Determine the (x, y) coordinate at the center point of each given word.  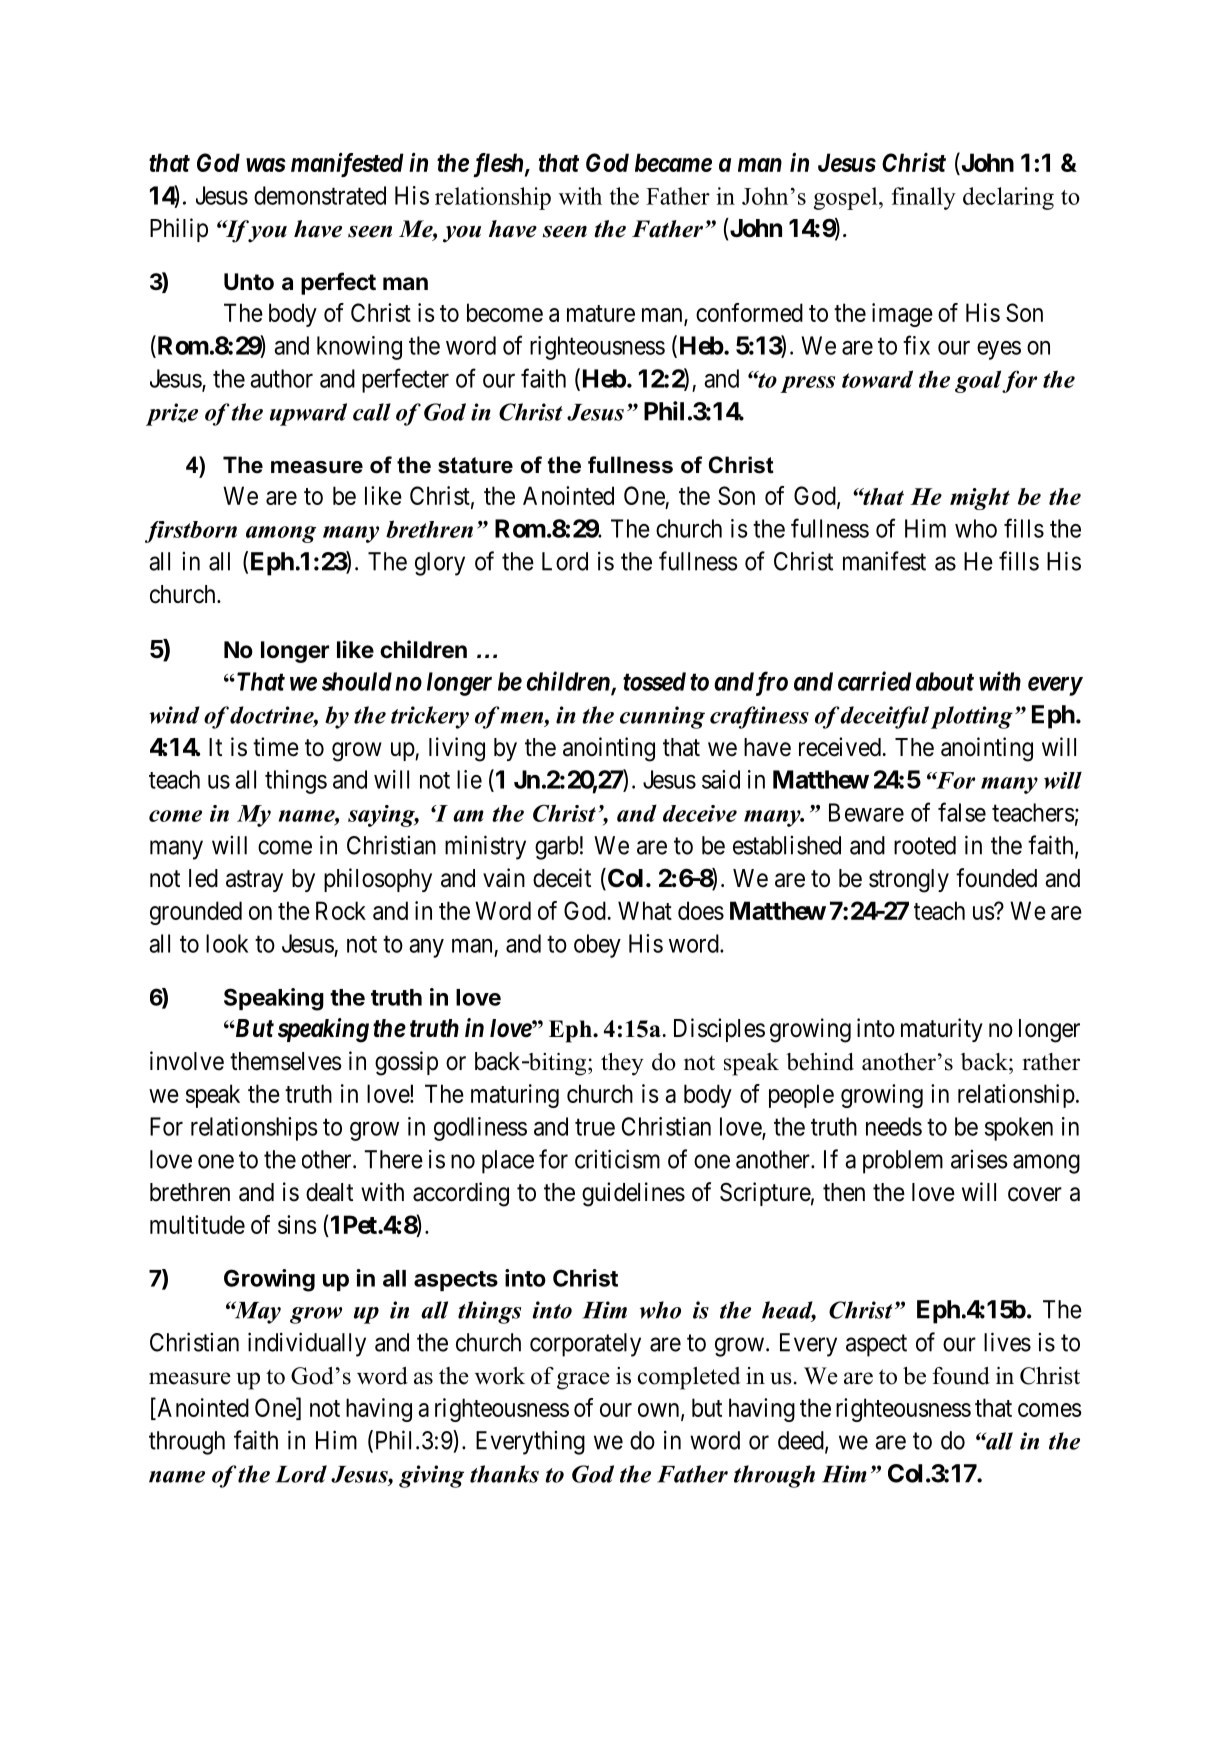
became (673, 162)
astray (254, 881)
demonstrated (320, 195)
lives (1007, 1342)
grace (583, 1381)
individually (307, 1344)
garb (557, 848)
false (962, 812)
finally (924, 198)
